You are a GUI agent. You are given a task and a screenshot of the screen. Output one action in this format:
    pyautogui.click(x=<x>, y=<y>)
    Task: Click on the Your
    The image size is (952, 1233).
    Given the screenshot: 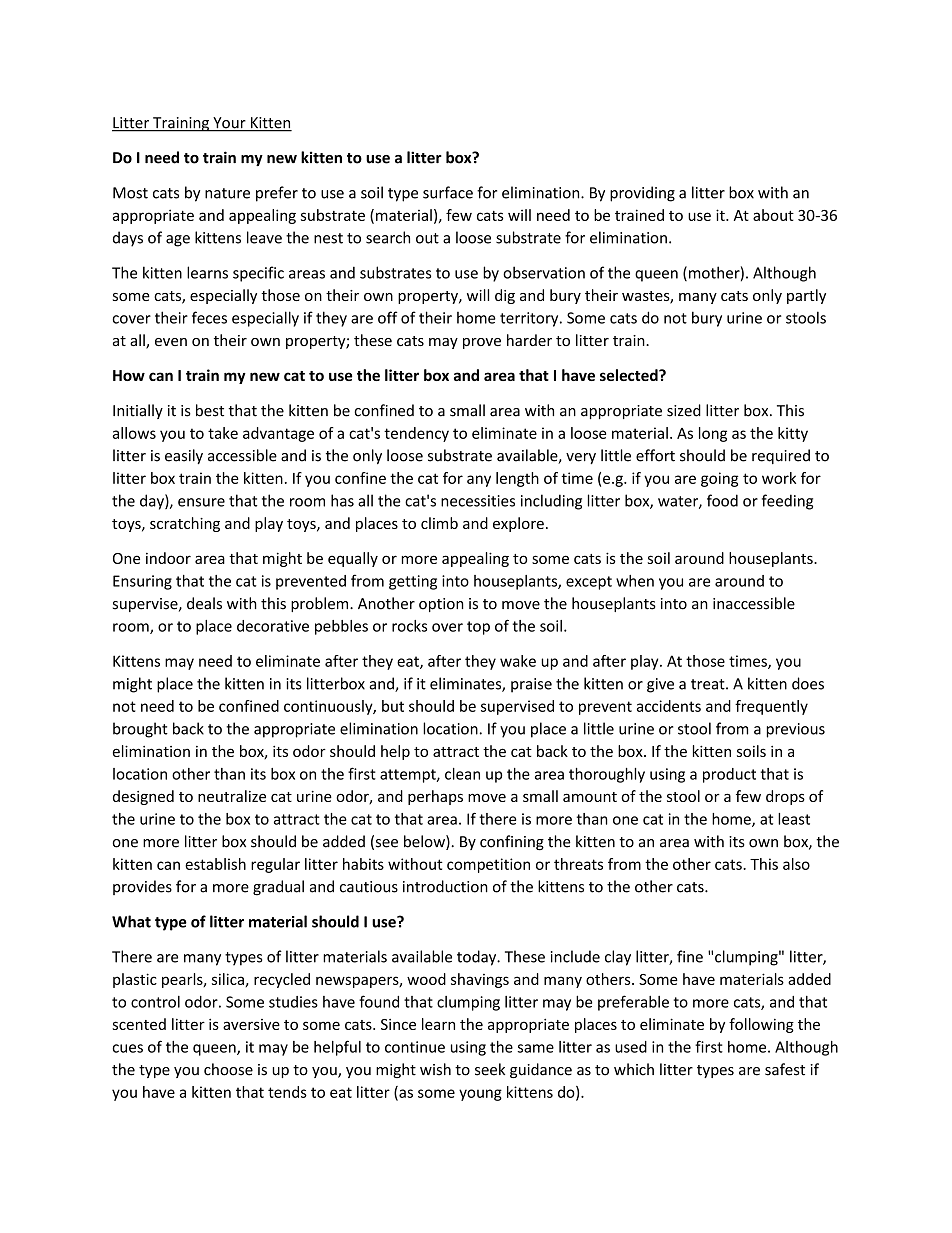 What is the action you would take?
    pyautogui.click(x=229, y=124)
